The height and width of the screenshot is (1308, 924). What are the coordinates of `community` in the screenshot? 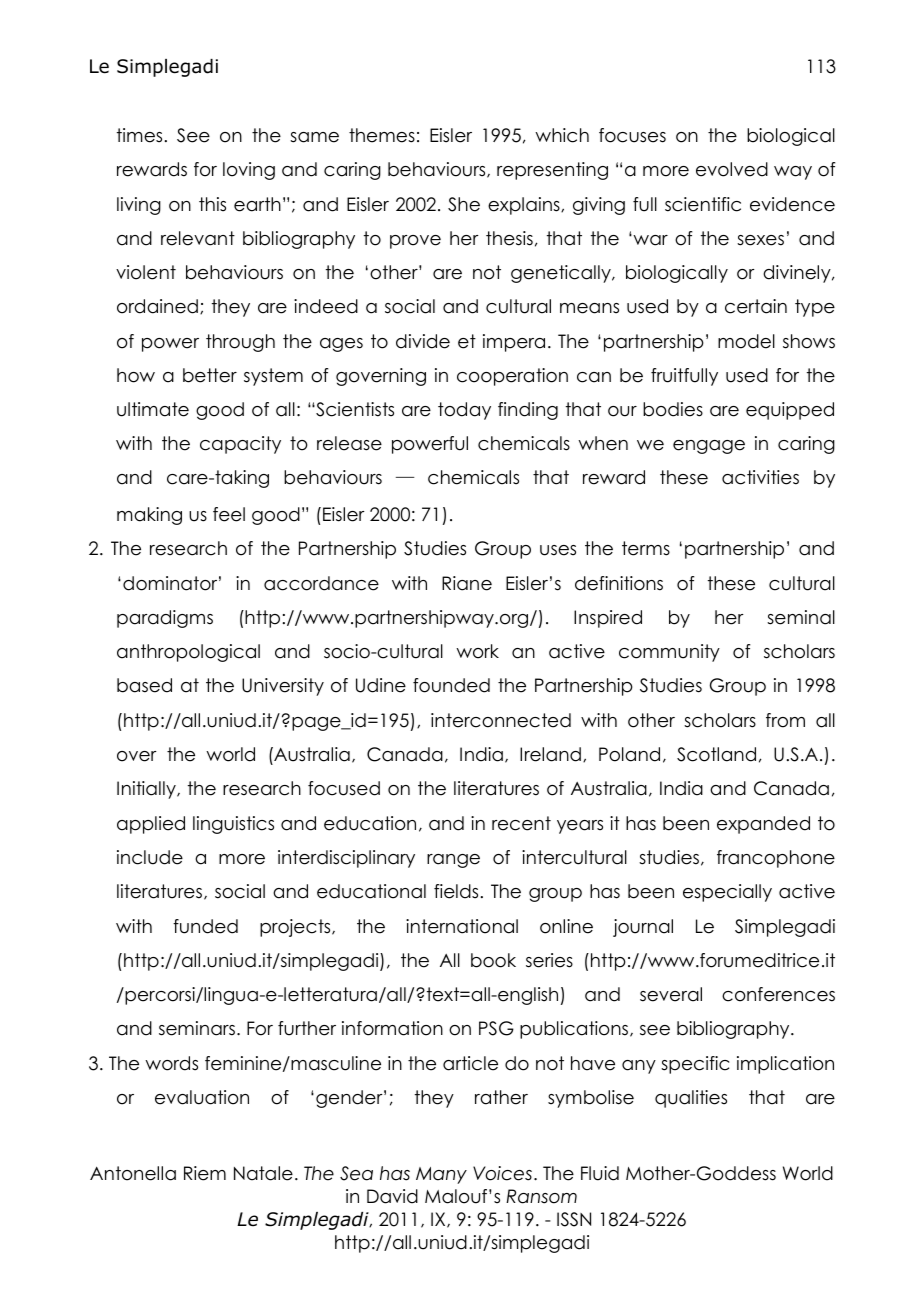 It's located at (669, 653).
